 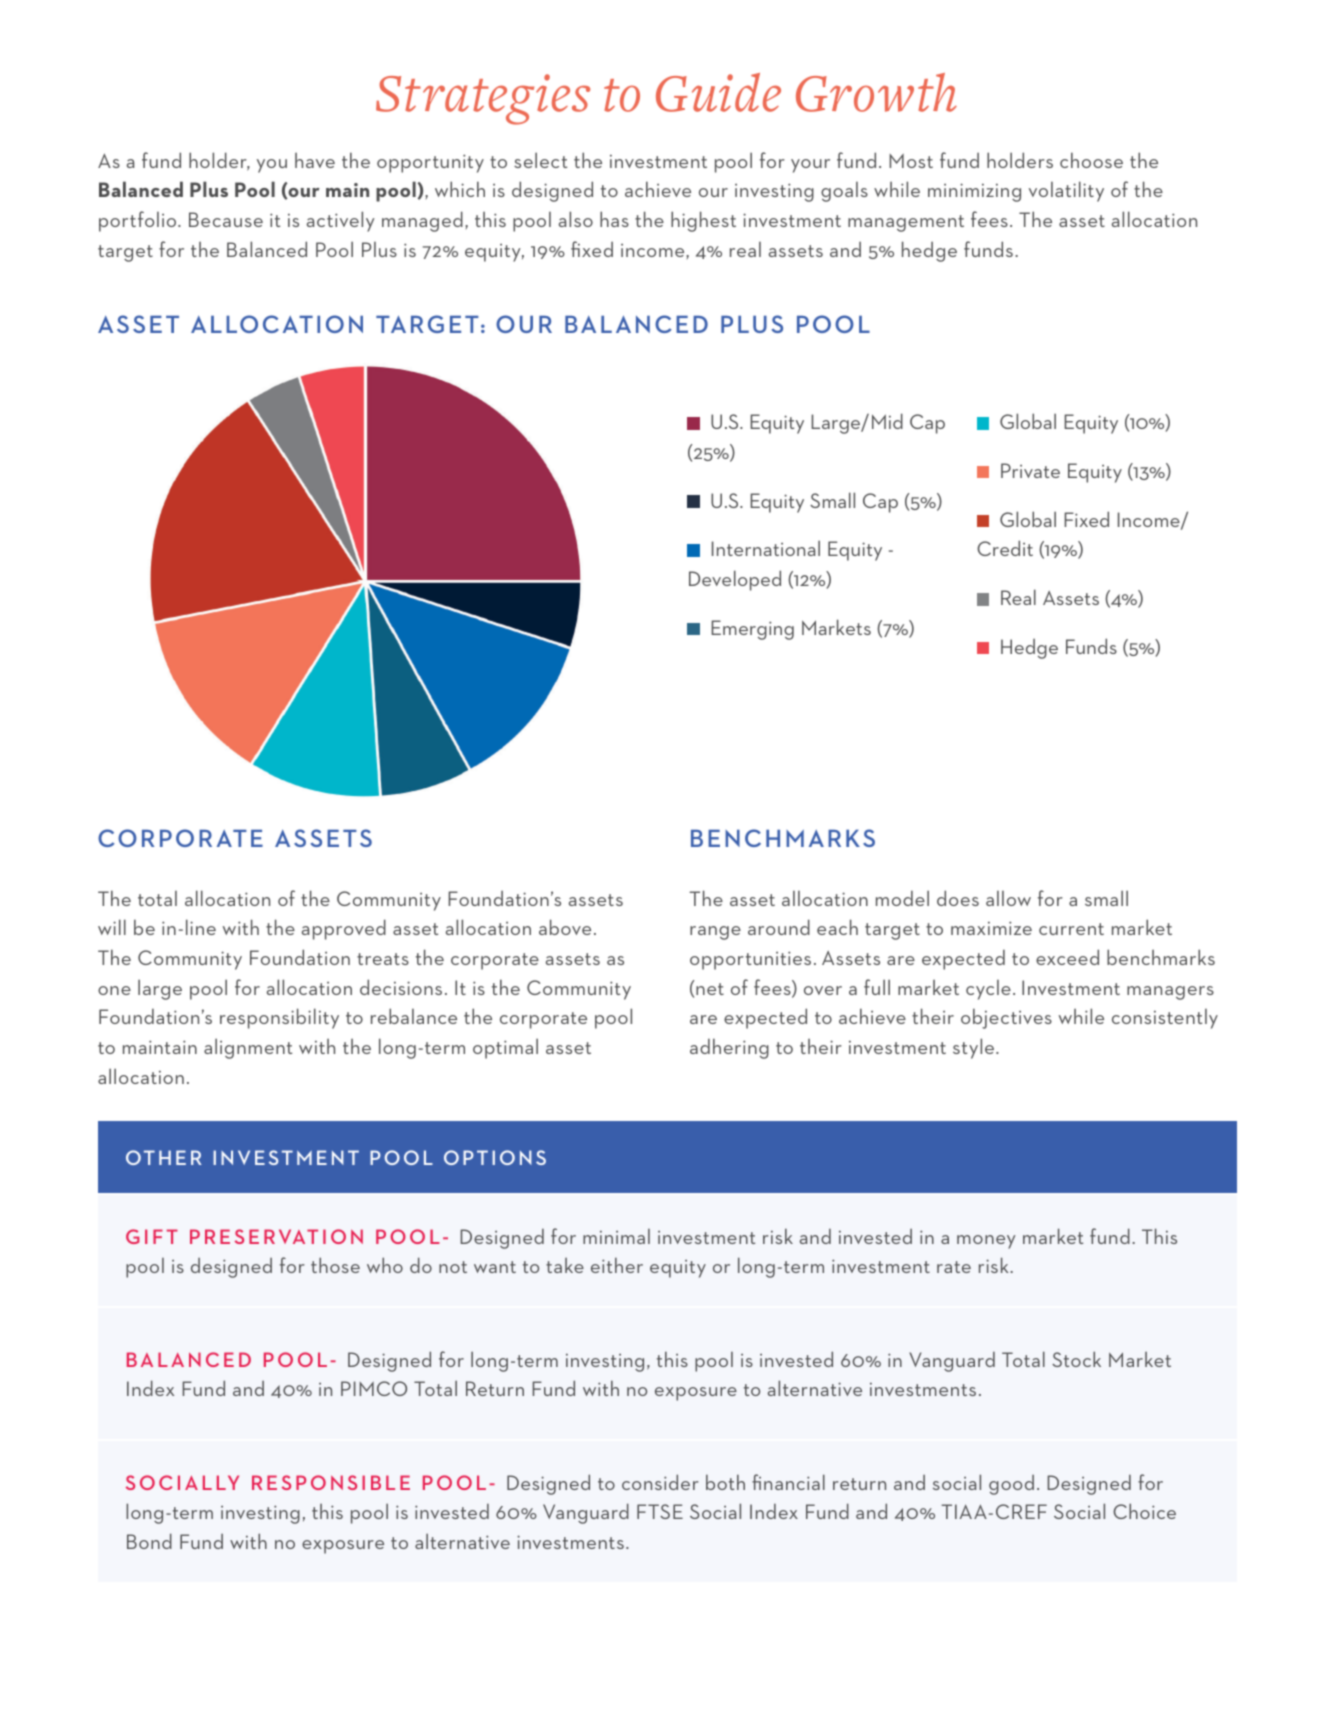 What do you see at coordinates (565, 927) in the document?
I see `above` at bounding box center [565, 927].
